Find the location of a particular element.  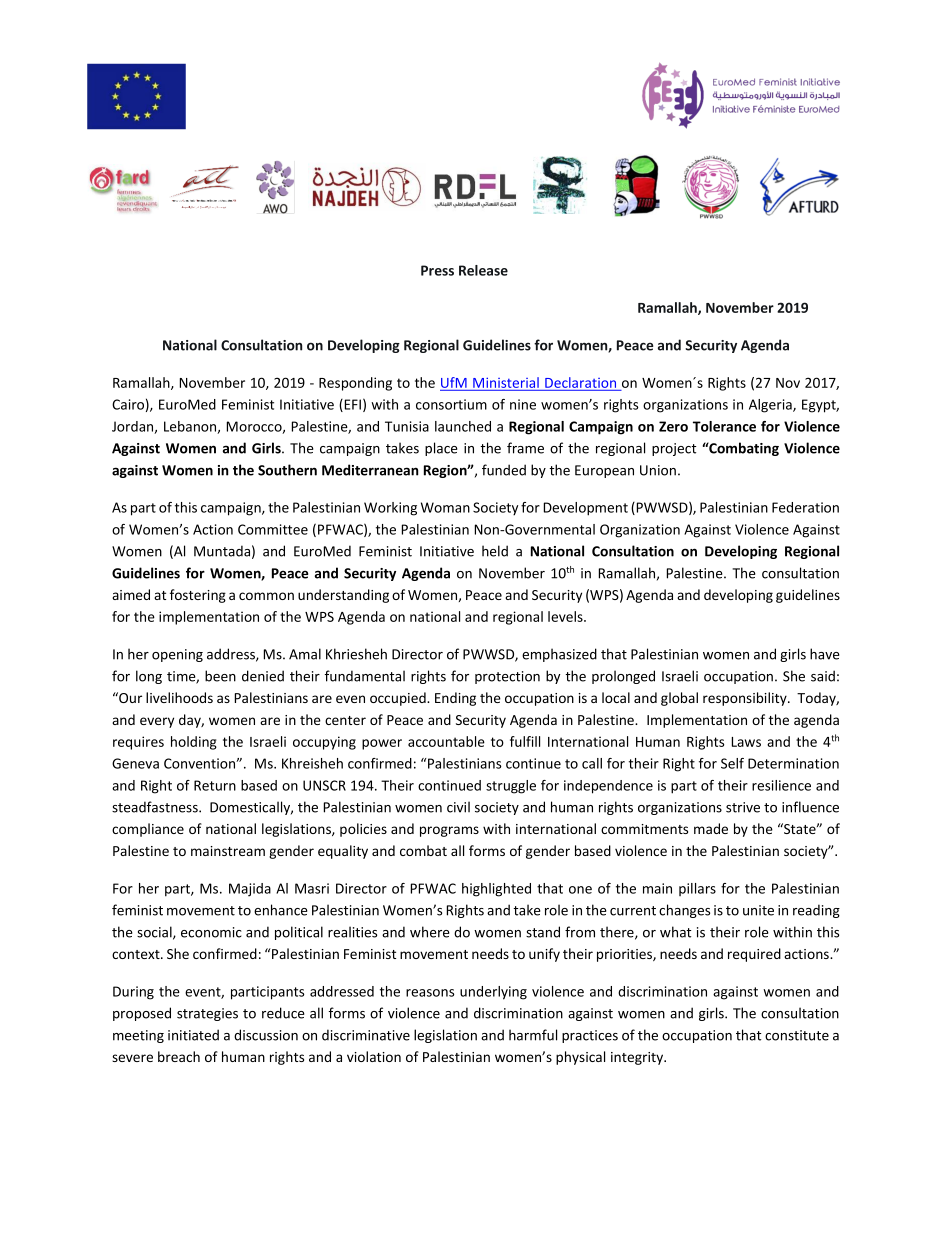

Federation is located at coordinates (805, 507).
